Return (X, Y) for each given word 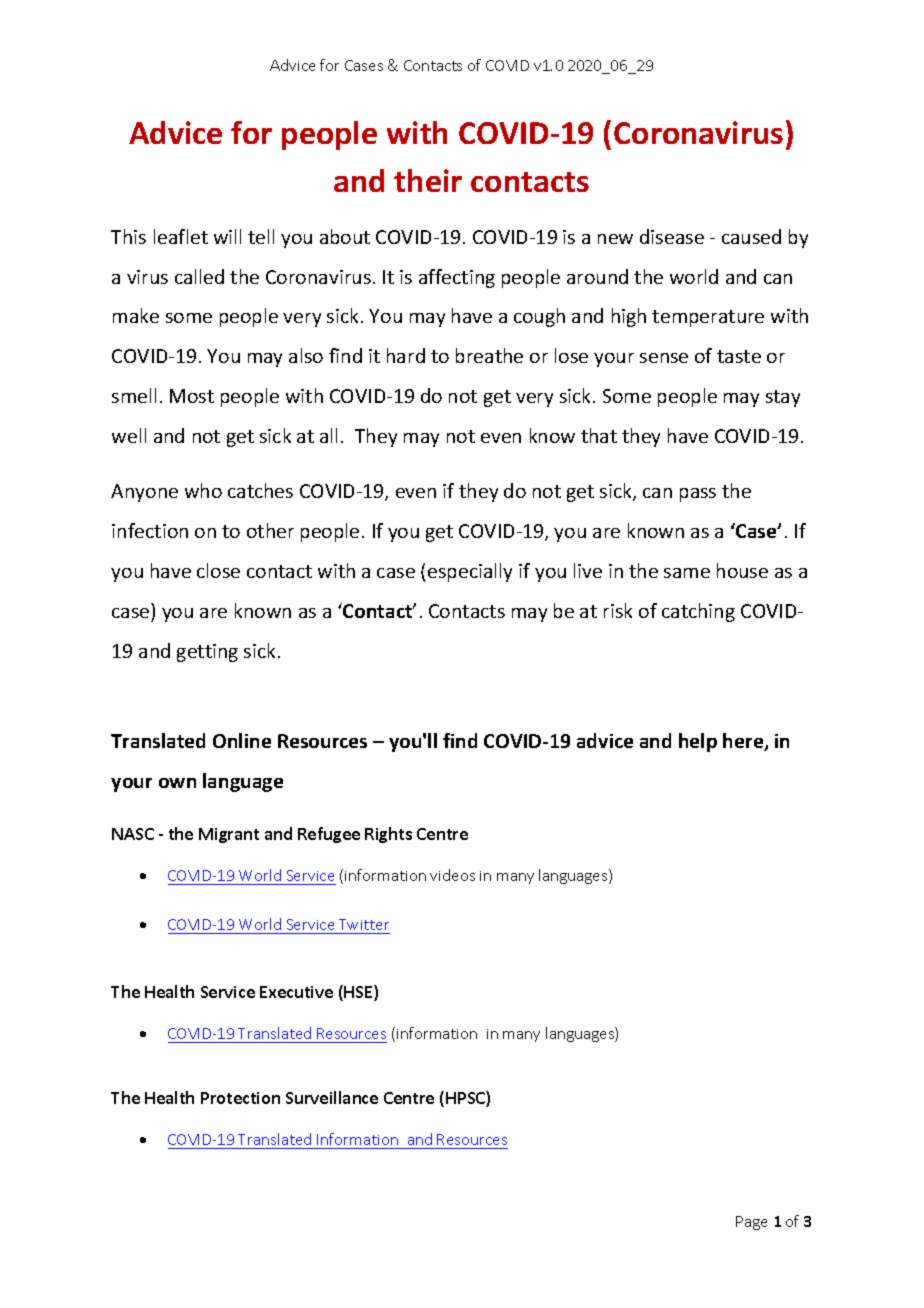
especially (470, 572)
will (227, 236)
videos (452, 875)
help (698, 742)
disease (672, 236)
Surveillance (332, 1097)
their (428, 180)
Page (751, 1223)
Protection (240, 1098)
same (687, 573)
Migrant (229, 835)
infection (150, 530)
